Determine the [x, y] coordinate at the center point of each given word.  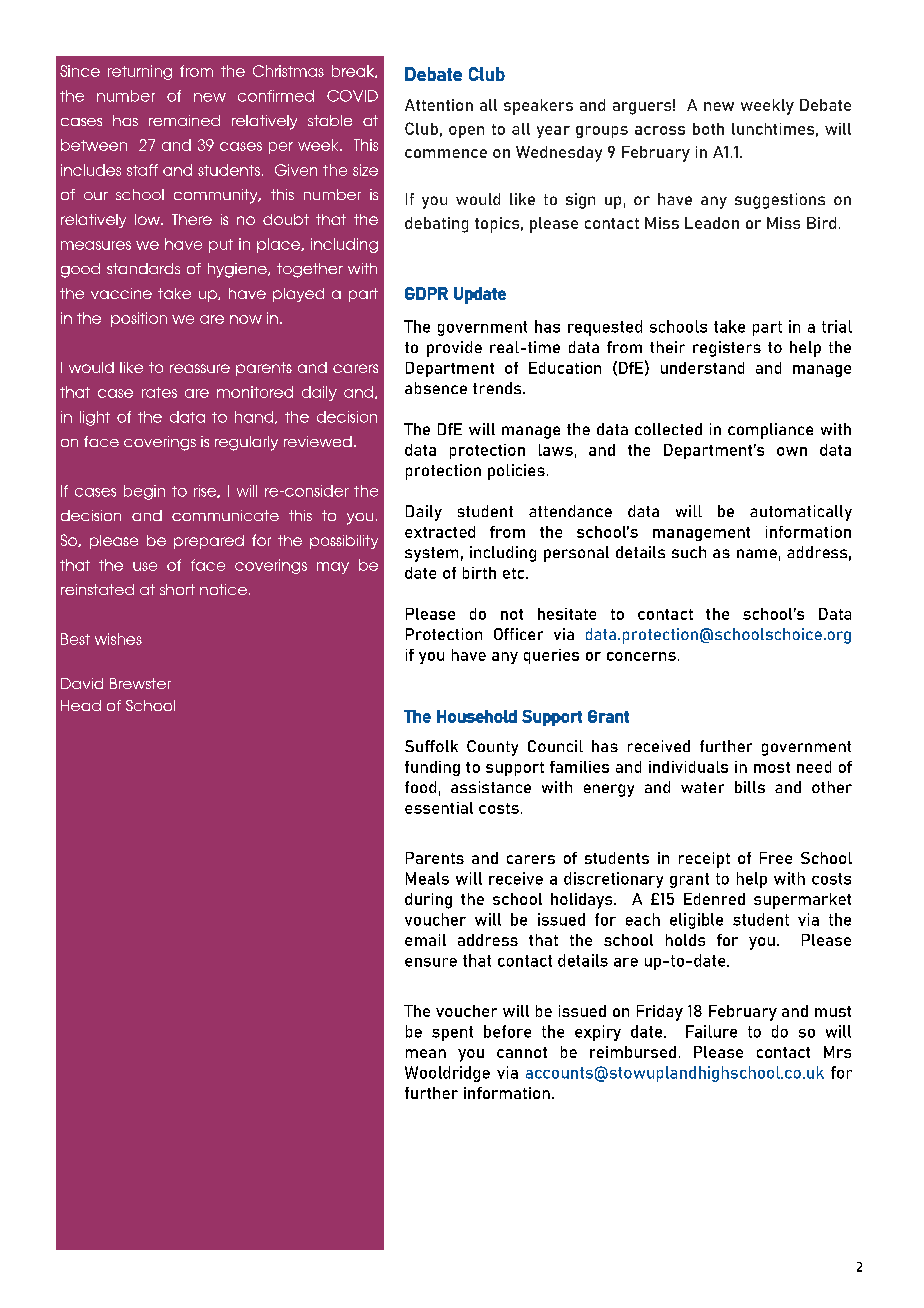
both [708, 129]
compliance [770, 431]
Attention [439, 105]
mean [426, 1053]
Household [477, 716]
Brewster [140, 683]
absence [436, 388]
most [772, 767]
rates [159, 392]
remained [184, 120]
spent [452, 1033]
